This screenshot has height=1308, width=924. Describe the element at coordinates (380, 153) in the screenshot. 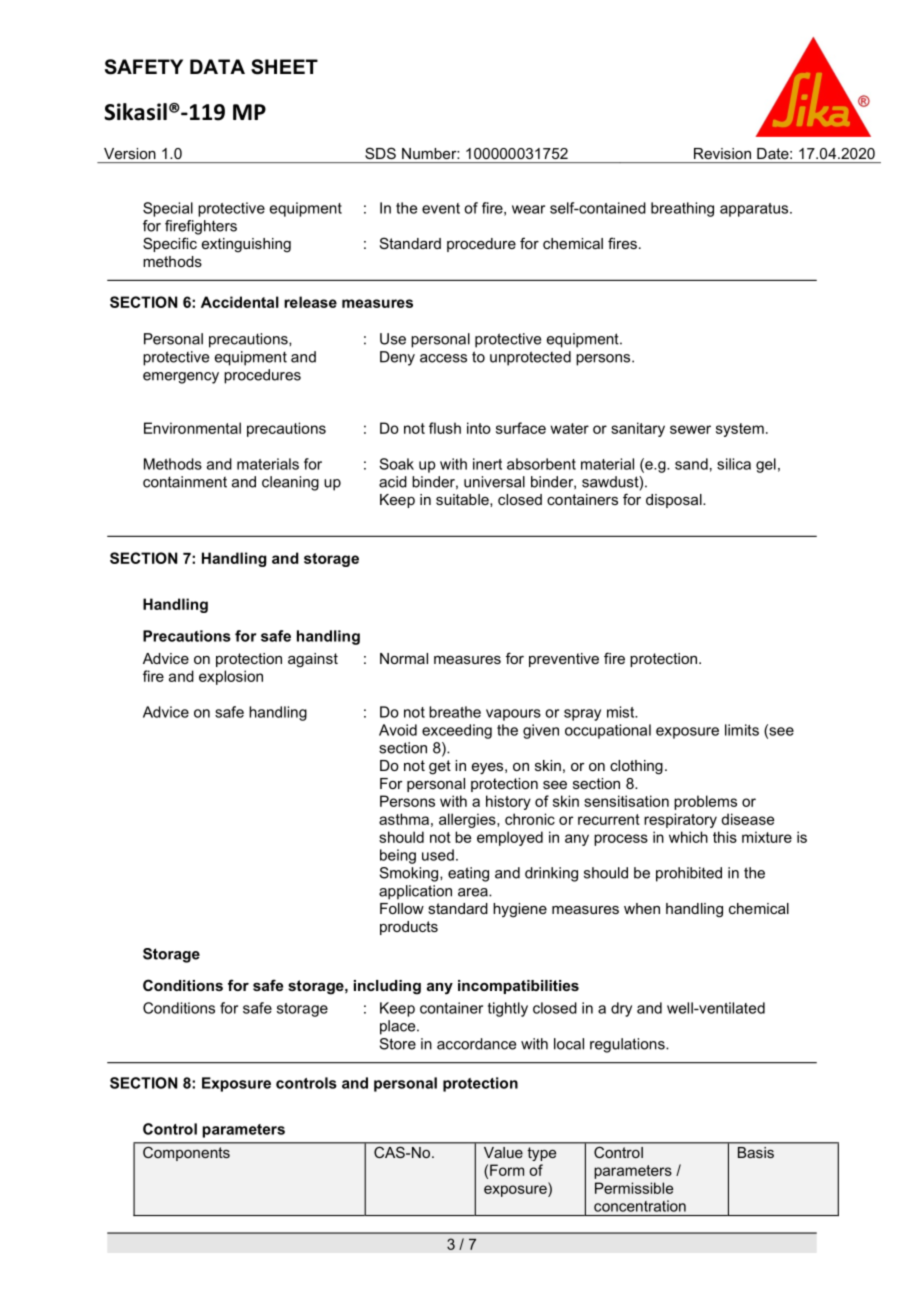

I see `SDS` at that location.
